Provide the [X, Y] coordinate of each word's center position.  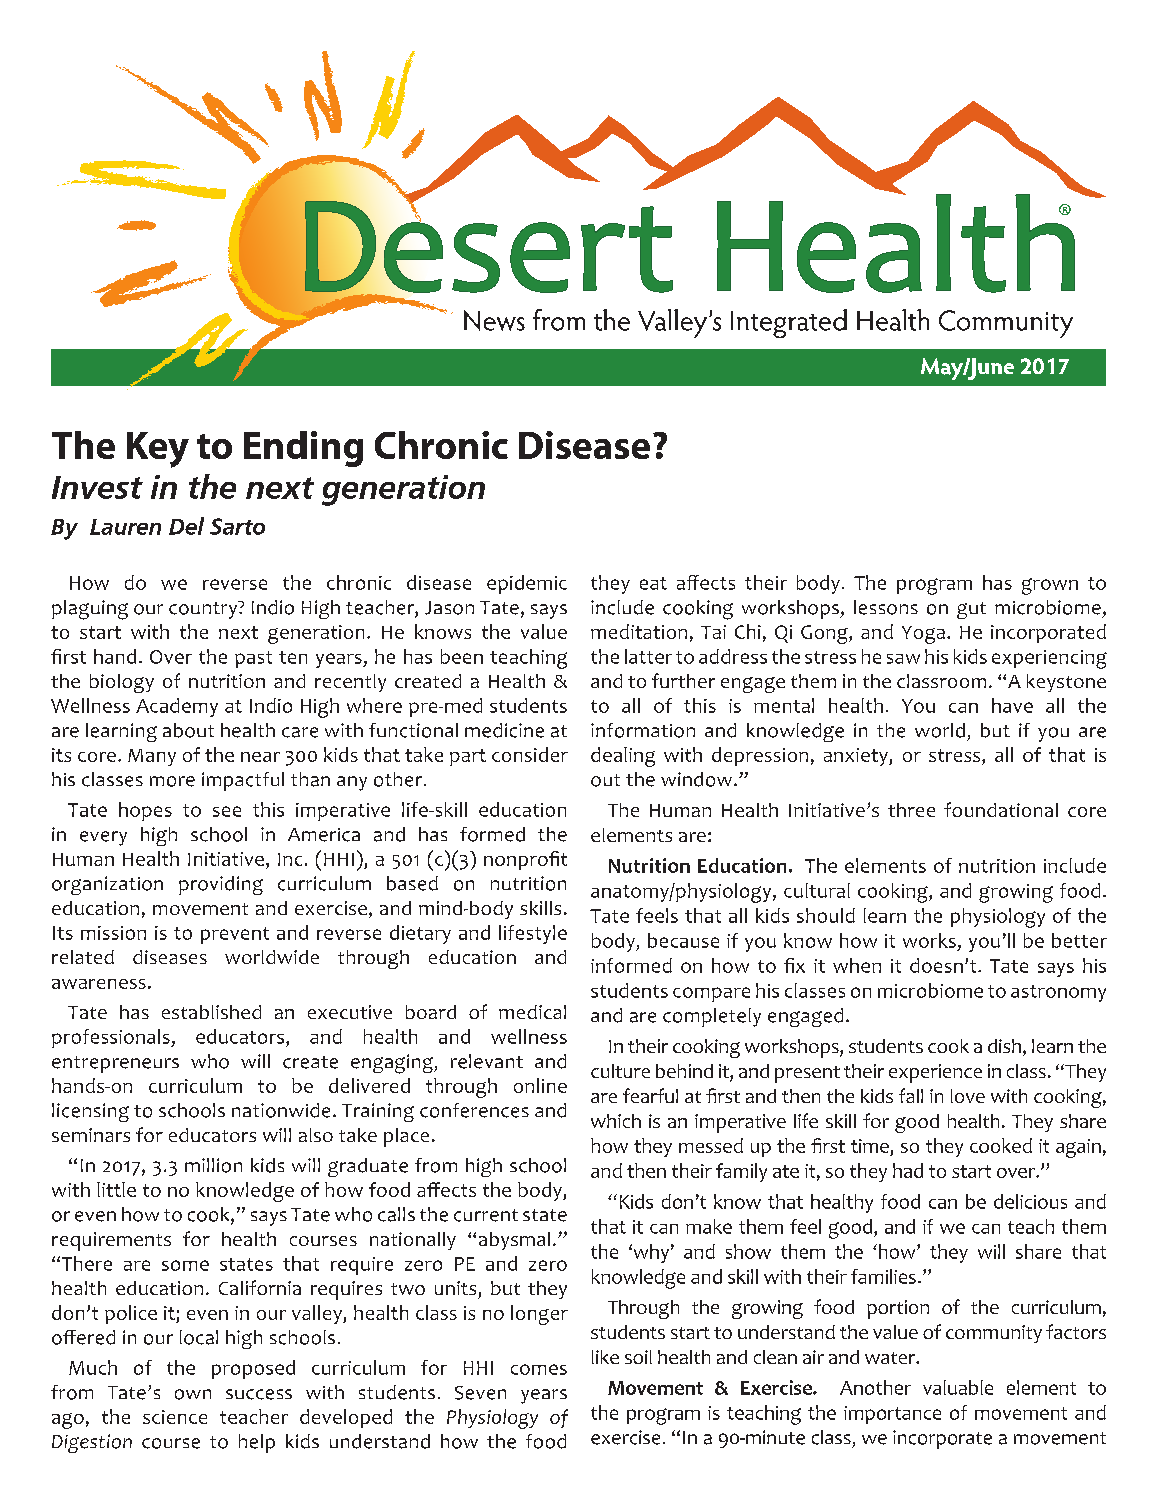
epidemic [527, 584]
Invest [97, 487]
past [253, 659]
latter [648, 656]
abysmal [514, 1241]
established [211, 1012]
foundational [1001, 809]
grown [1050, 586]
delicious [1030, 1201]
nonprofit [525, 860]
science [175, 1417]
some [185, 1265]
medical [532, 1012]
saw [903, 659]
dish [1004, 1046]
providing [221, 885]
